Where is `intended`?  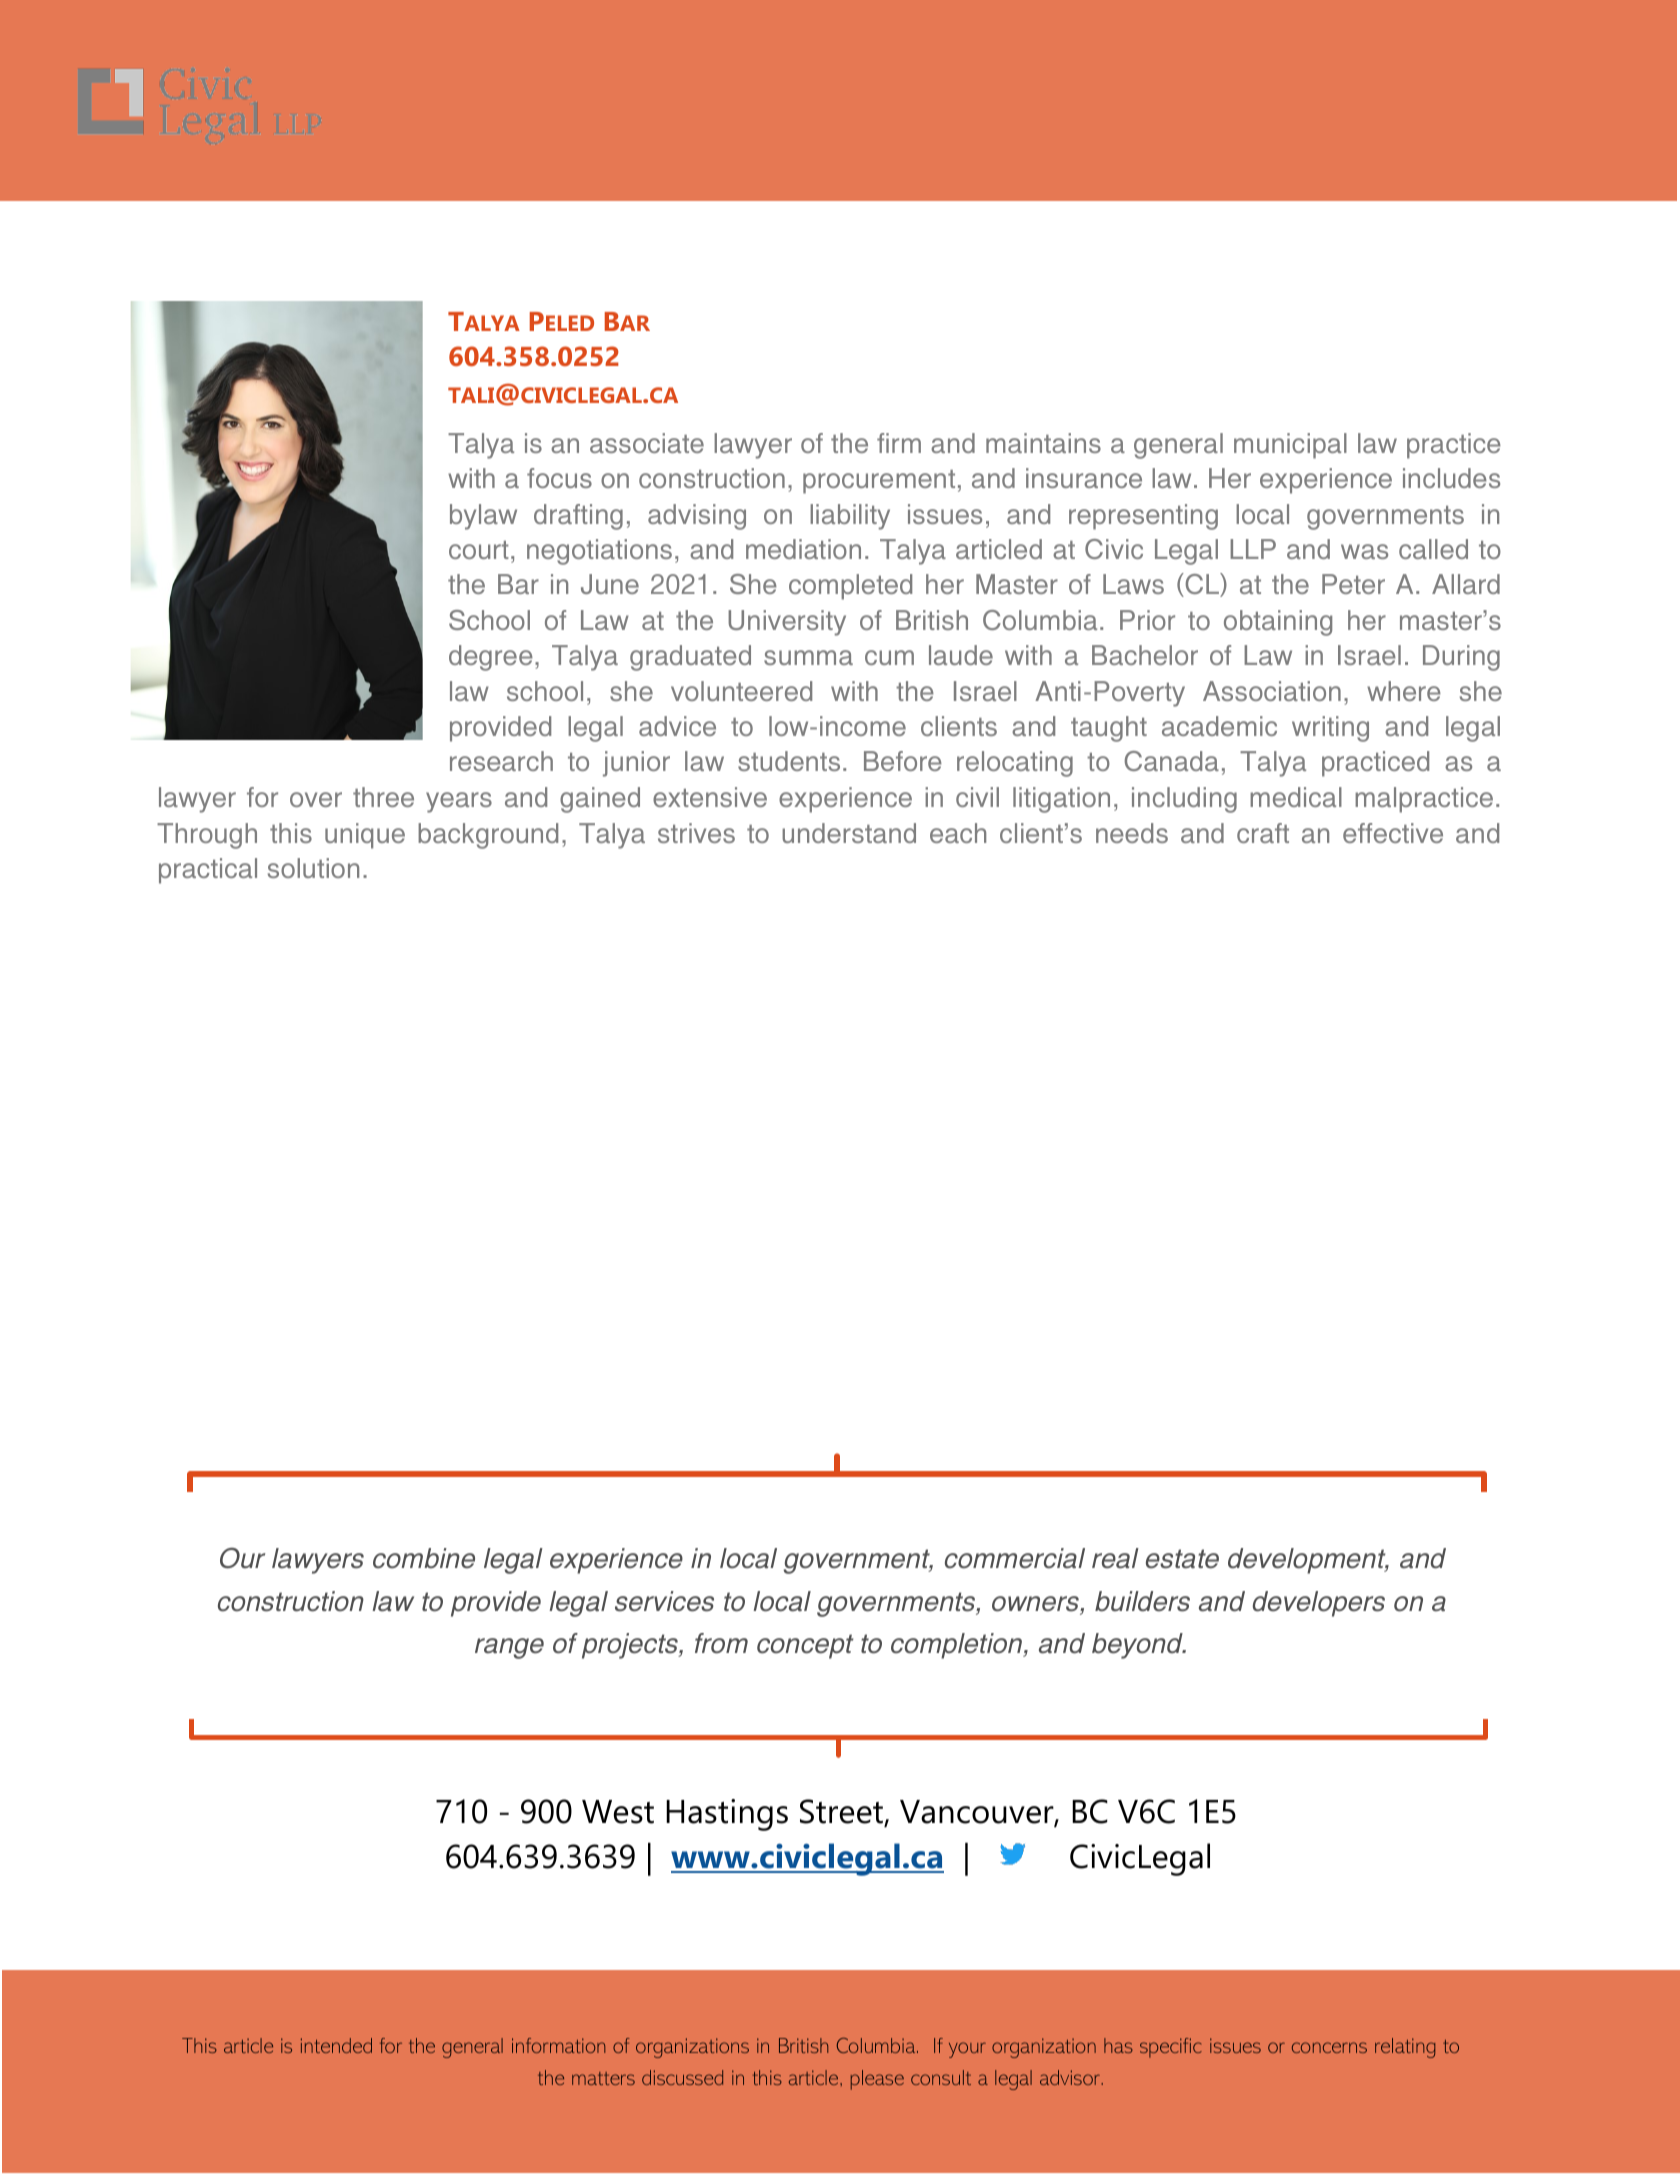
intended is located at coordinates (336, 2045).
